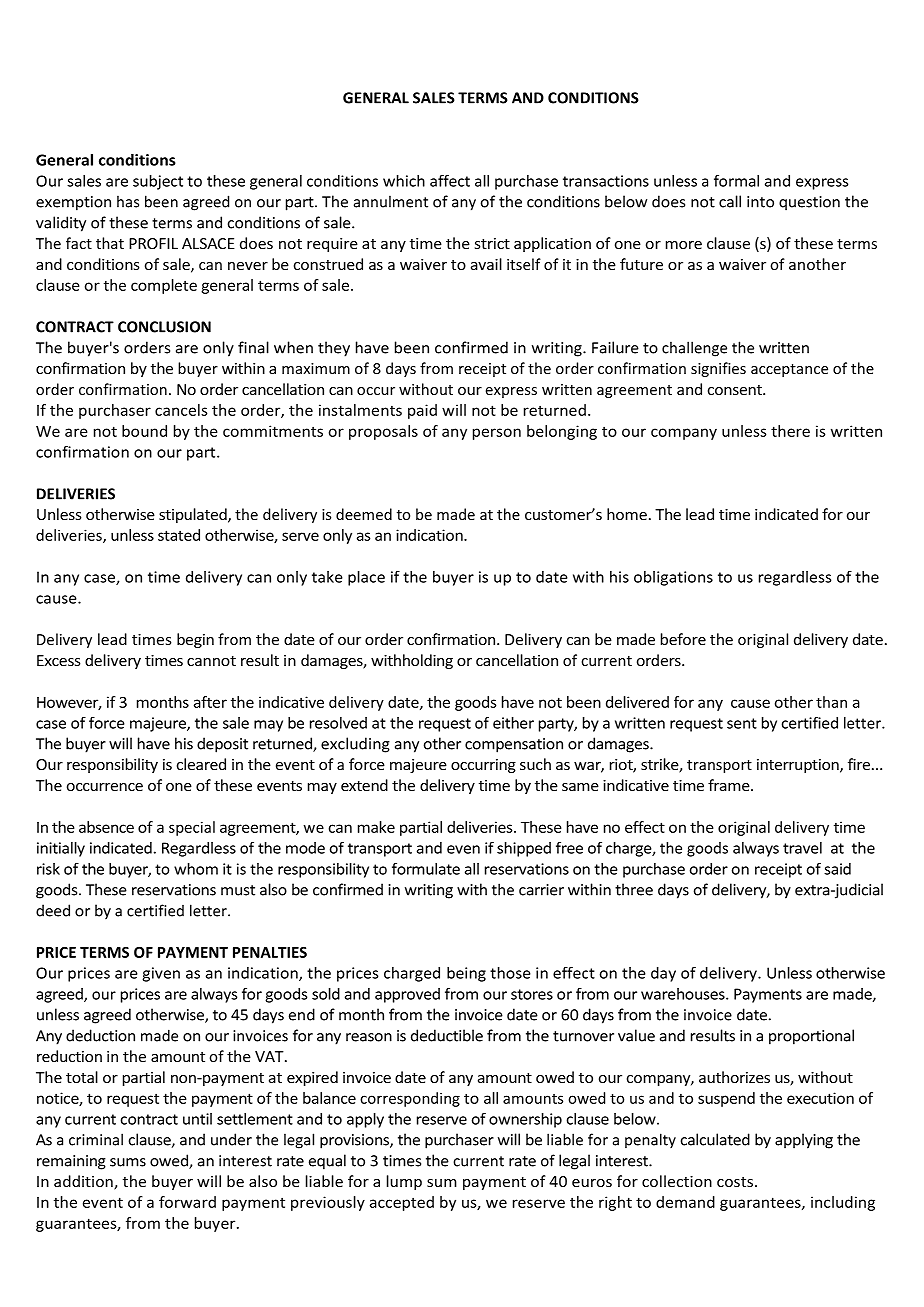 This document has height=1307, width=924. I want to click on bound, so click(144, 431).
